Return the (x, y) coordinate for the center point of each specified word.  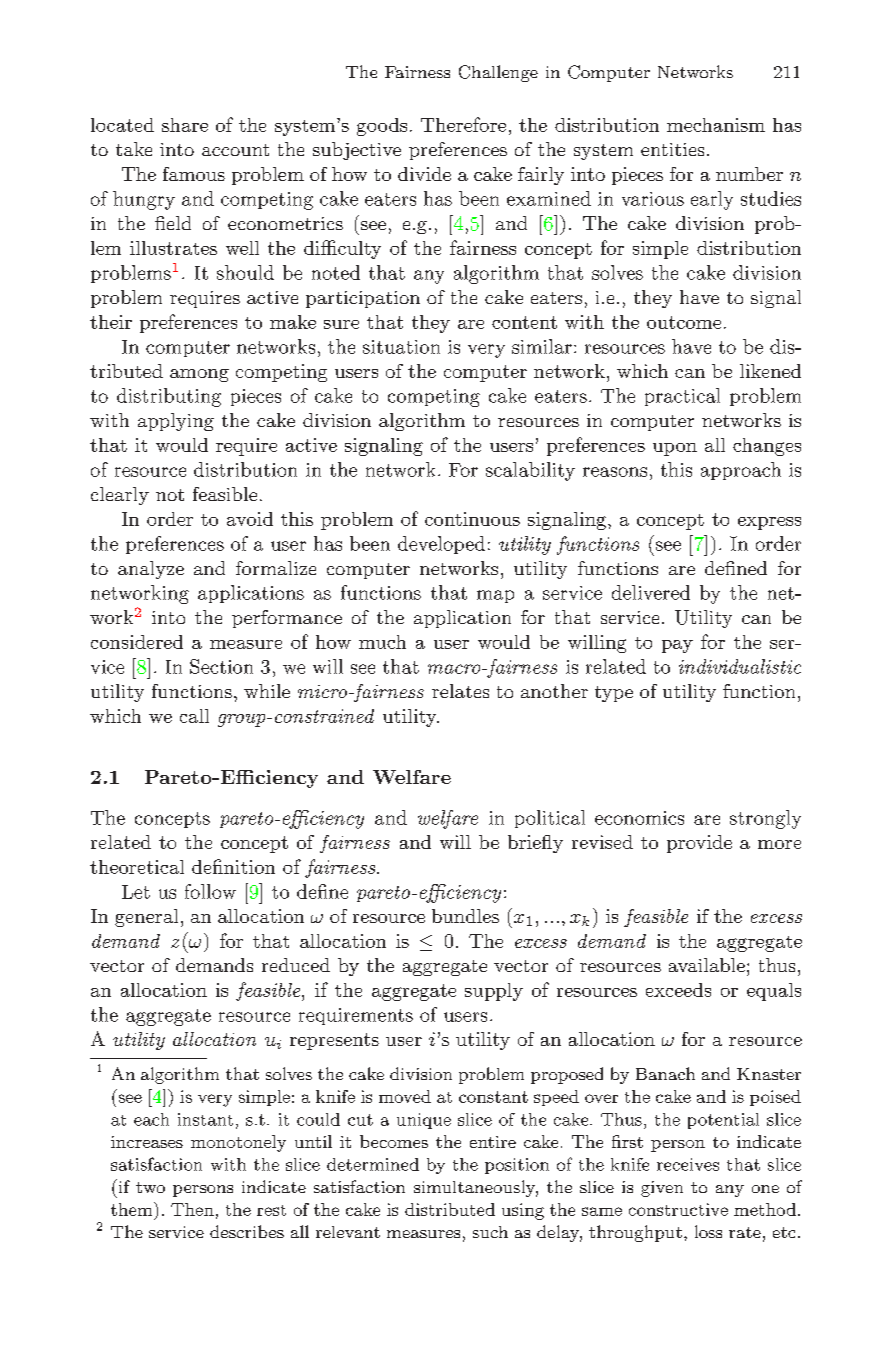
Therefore (463, 124)
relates (460, 691)
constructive (678, 1209)
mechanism (716, 125)
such (490, 1232)
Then (192, 1209)
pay (677, 646)
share (185, 125)
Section (221, 666)
